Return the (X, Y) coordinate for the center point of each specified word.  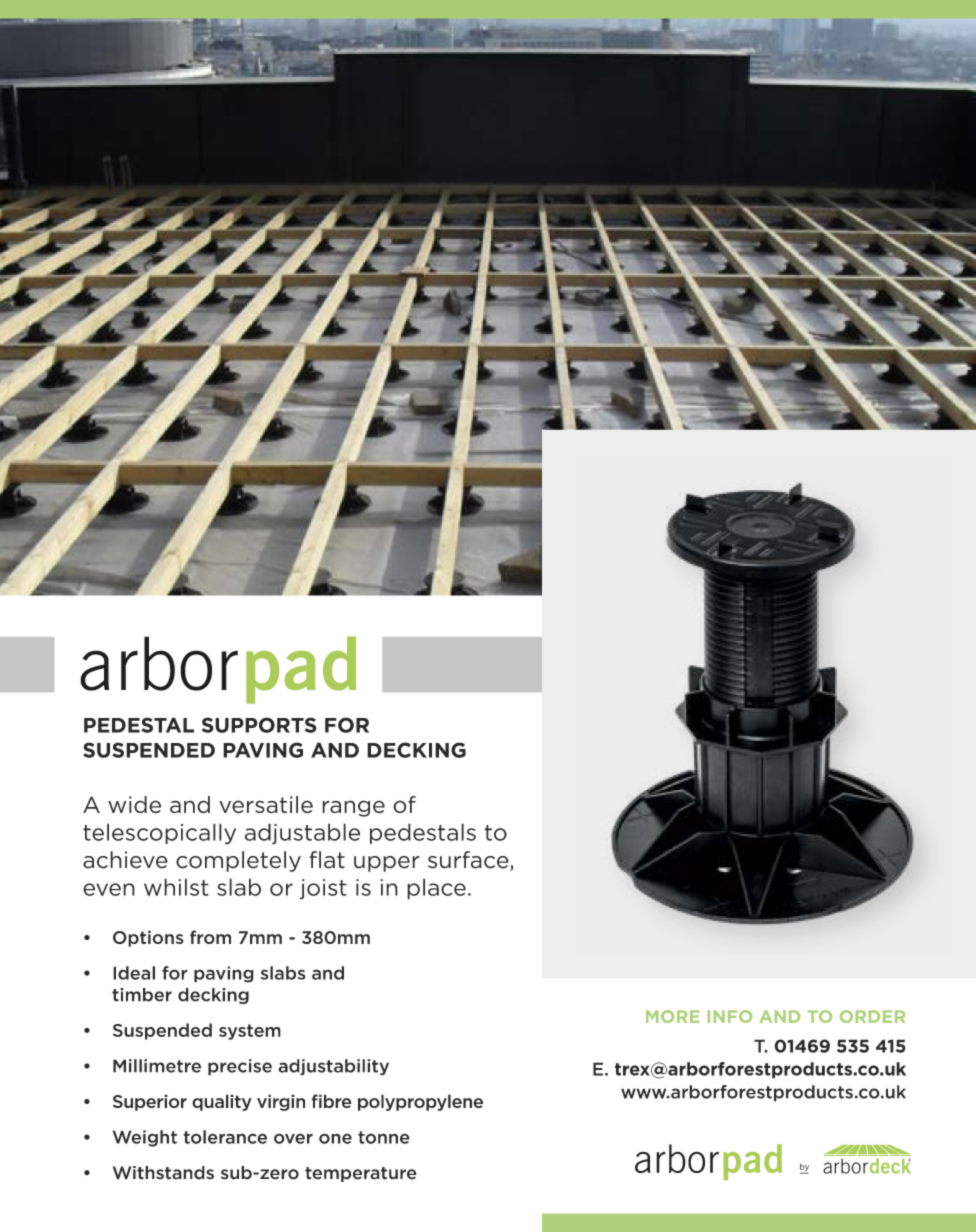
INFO (730, 1016)
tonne (384, 1137)
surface (469, 861)
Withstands (163, 1173)
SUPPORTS (259, 725)
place (436, 889)
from (210, 937)
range (353, 808)
